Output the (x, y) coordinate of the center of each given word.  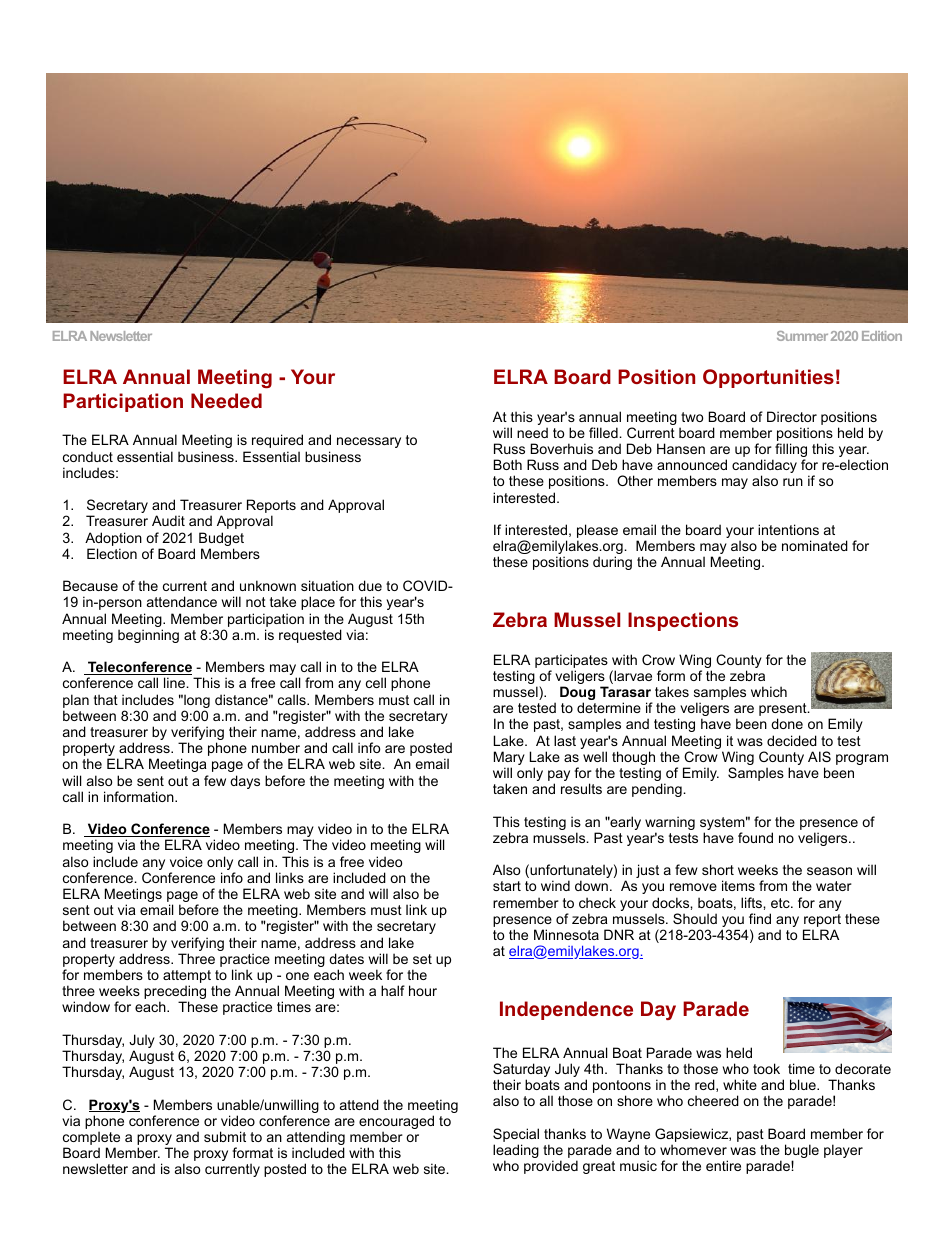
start (507, 886)
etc (781, 903)
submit (225, 1136)
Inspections (683, 621)
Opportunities (768, 378)
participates (571, 661)
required (277, 441)
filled (604, 432)
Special (516, 1136)
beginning (148, 636)
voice (186, 861)
